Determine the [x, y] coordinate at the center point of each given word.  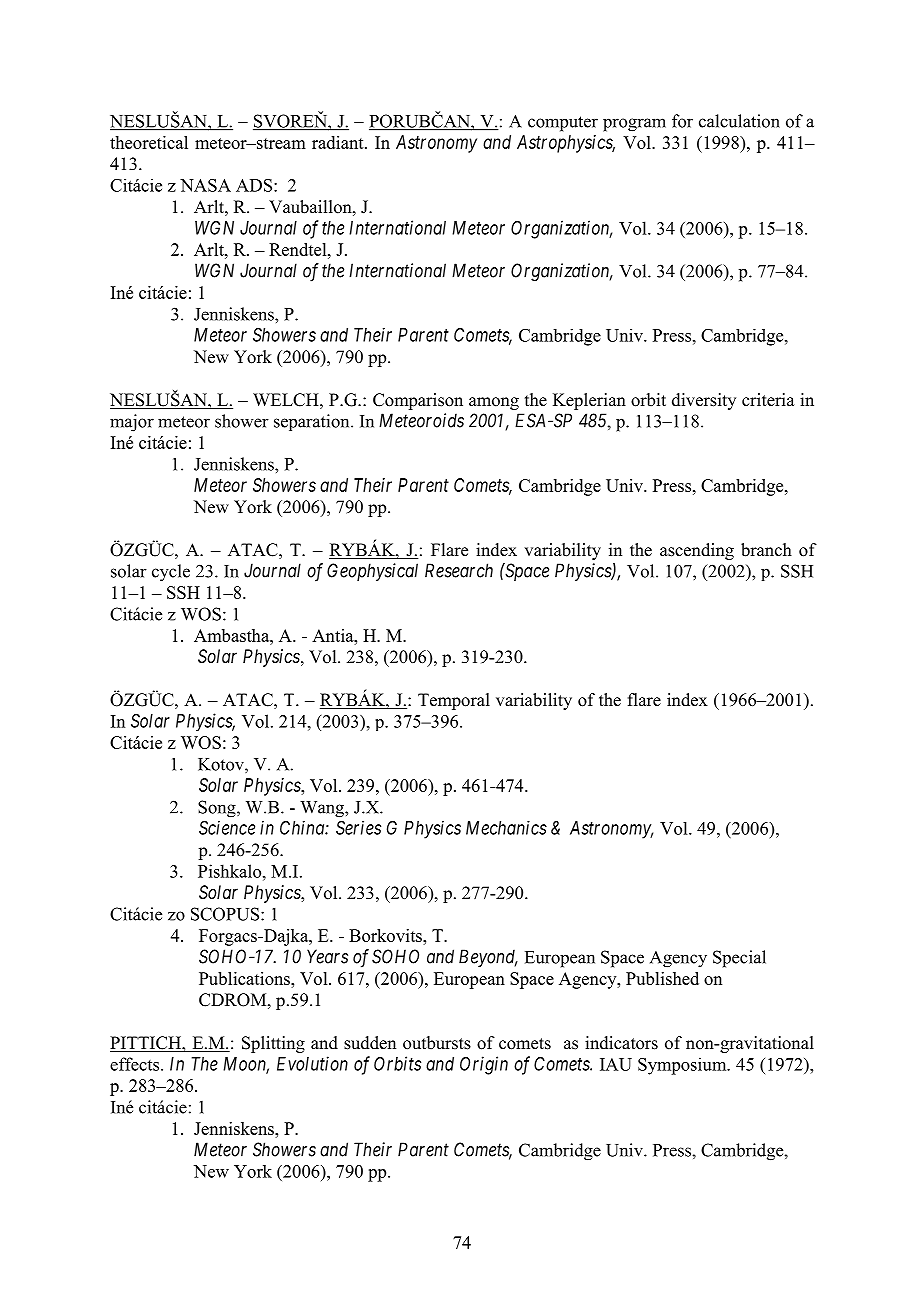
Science [227, 828]
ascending [697, 551]
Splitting [273, 1044]
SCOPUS [225, 914]
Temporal [454, 701]
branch [766, 550]
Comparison [418, 401]
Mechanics [506, 828]
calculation [739, 121]
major [132, 423]
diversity [704, 401]
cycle [171, 573]
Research [459, 570]
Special [739, 959]
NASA [205, 185]
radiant [339, 142]
